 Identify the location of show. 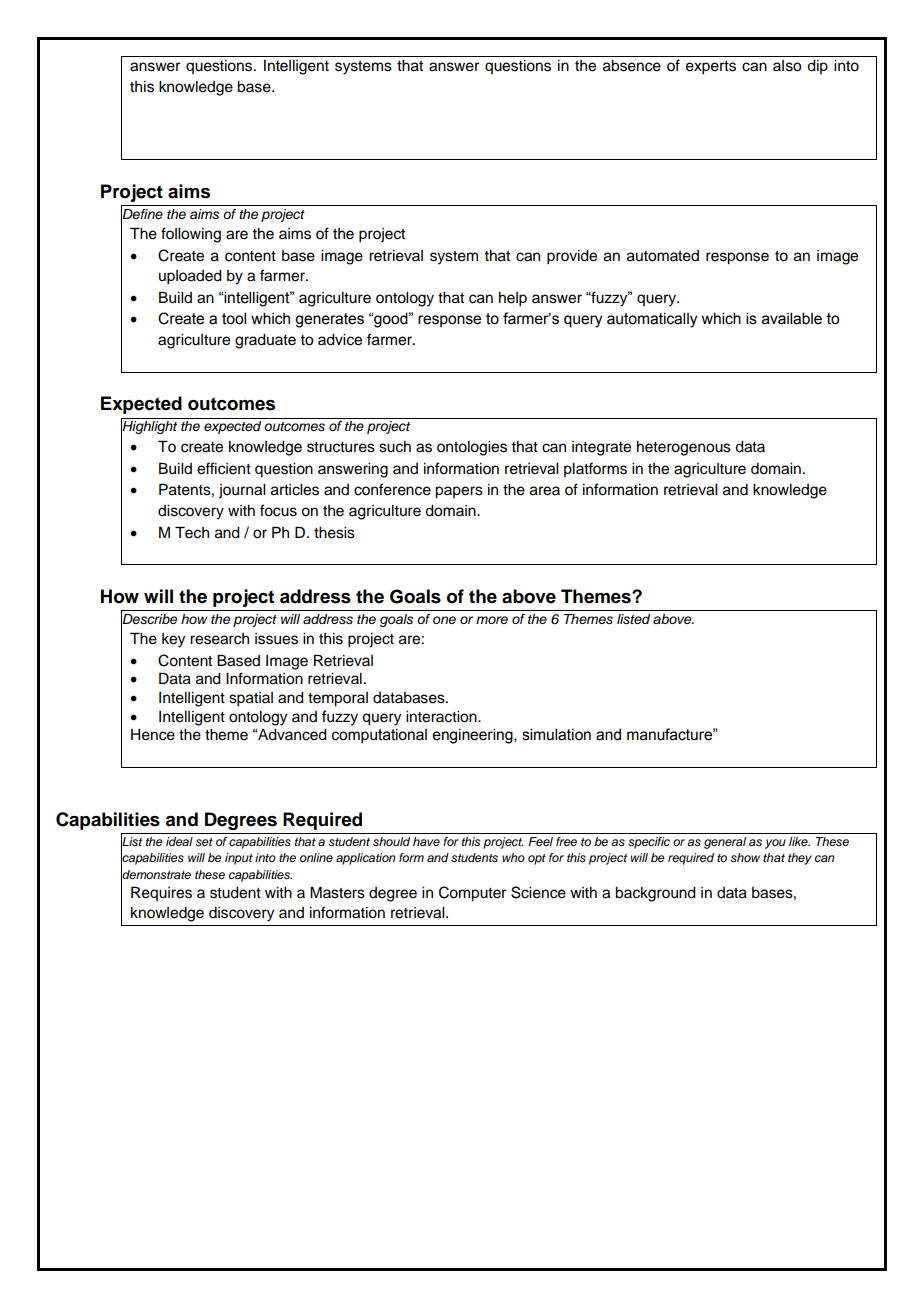
(745, 858).
